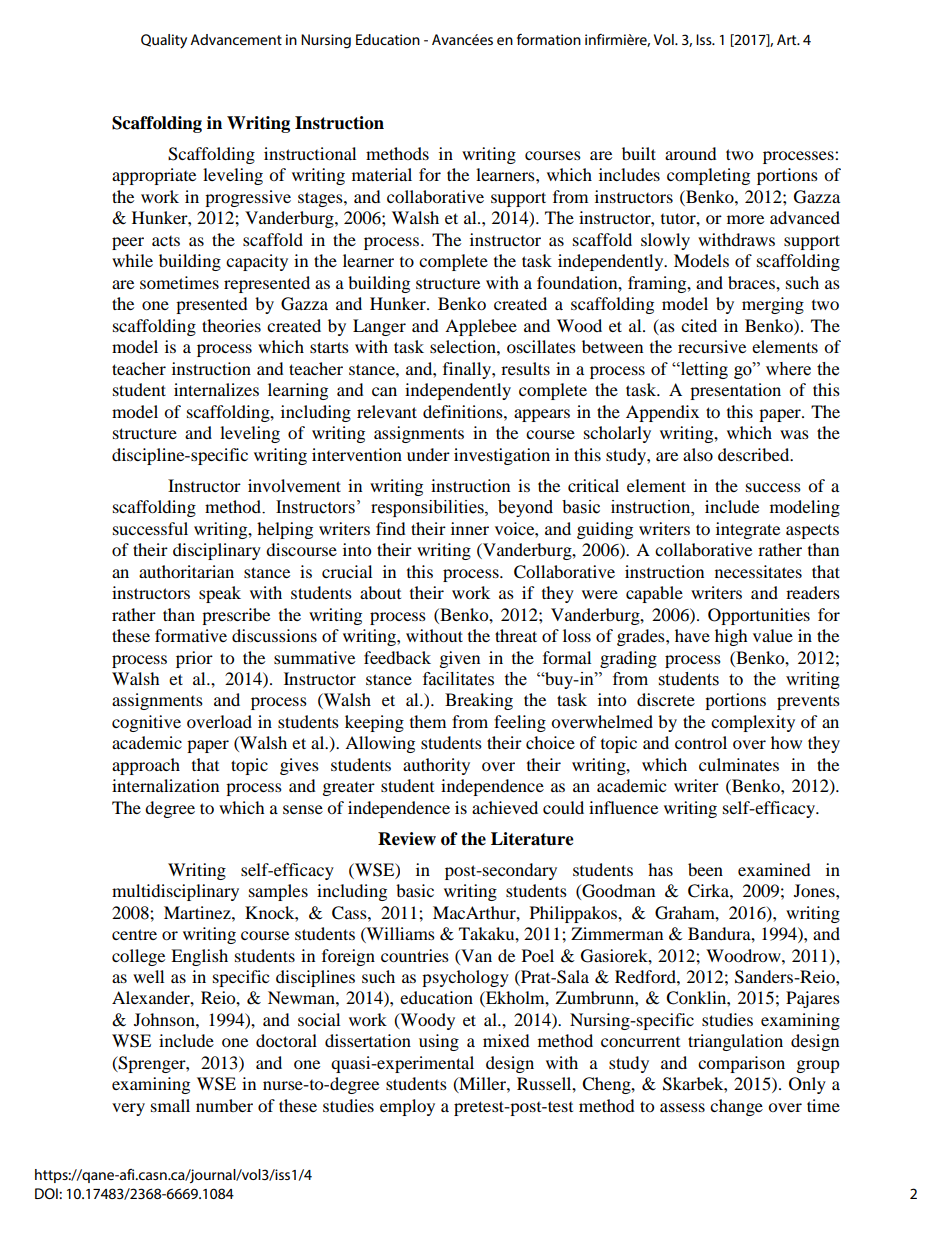  What do you see at coordinates (128, 1109) in the screenshot?
I see `very` at bounding box center [128, 1109].
